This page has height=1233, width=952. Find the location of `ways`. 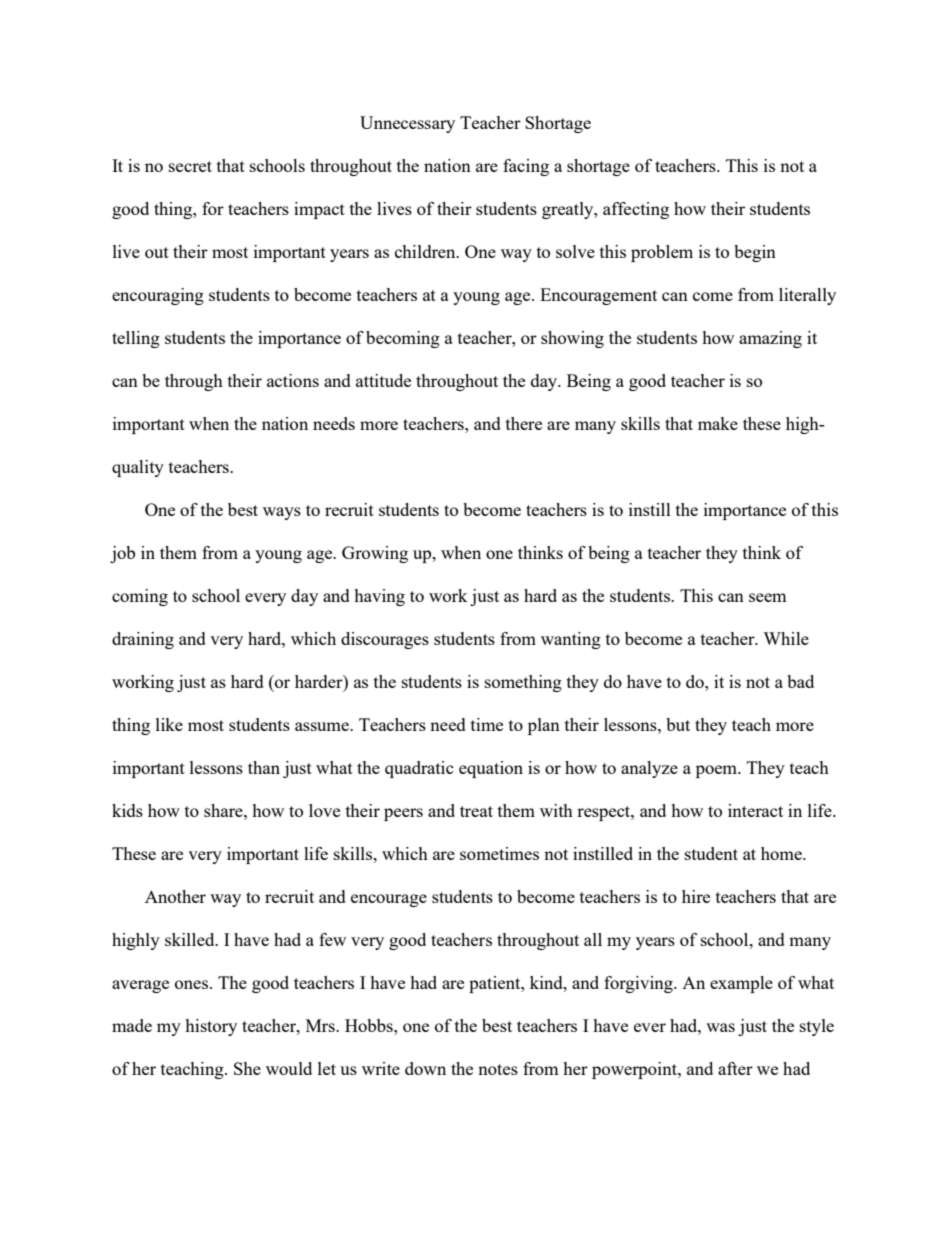

ways is located at coordinates (282, 513).
